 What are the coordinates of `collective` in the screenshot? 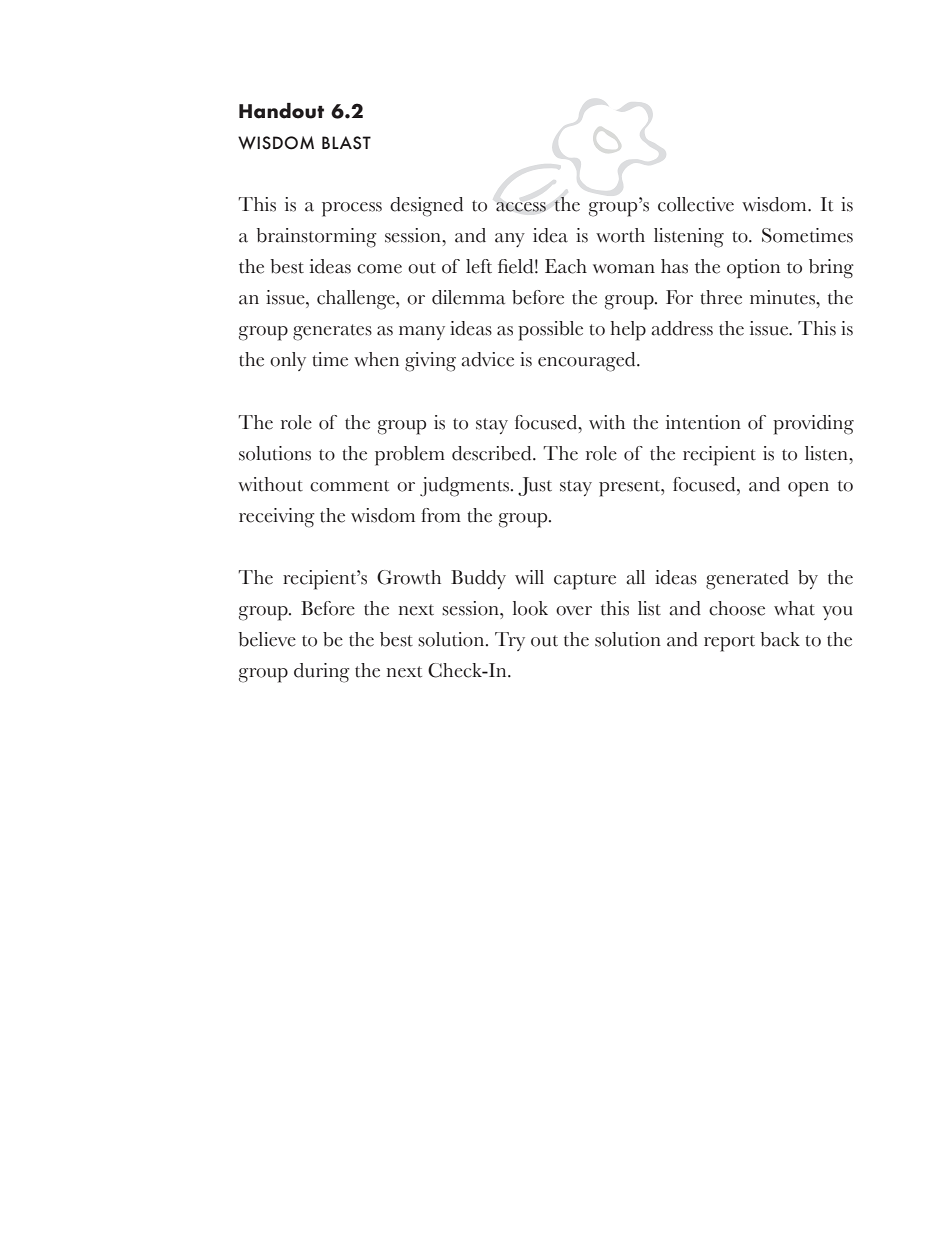 It's located at (696, 204).
